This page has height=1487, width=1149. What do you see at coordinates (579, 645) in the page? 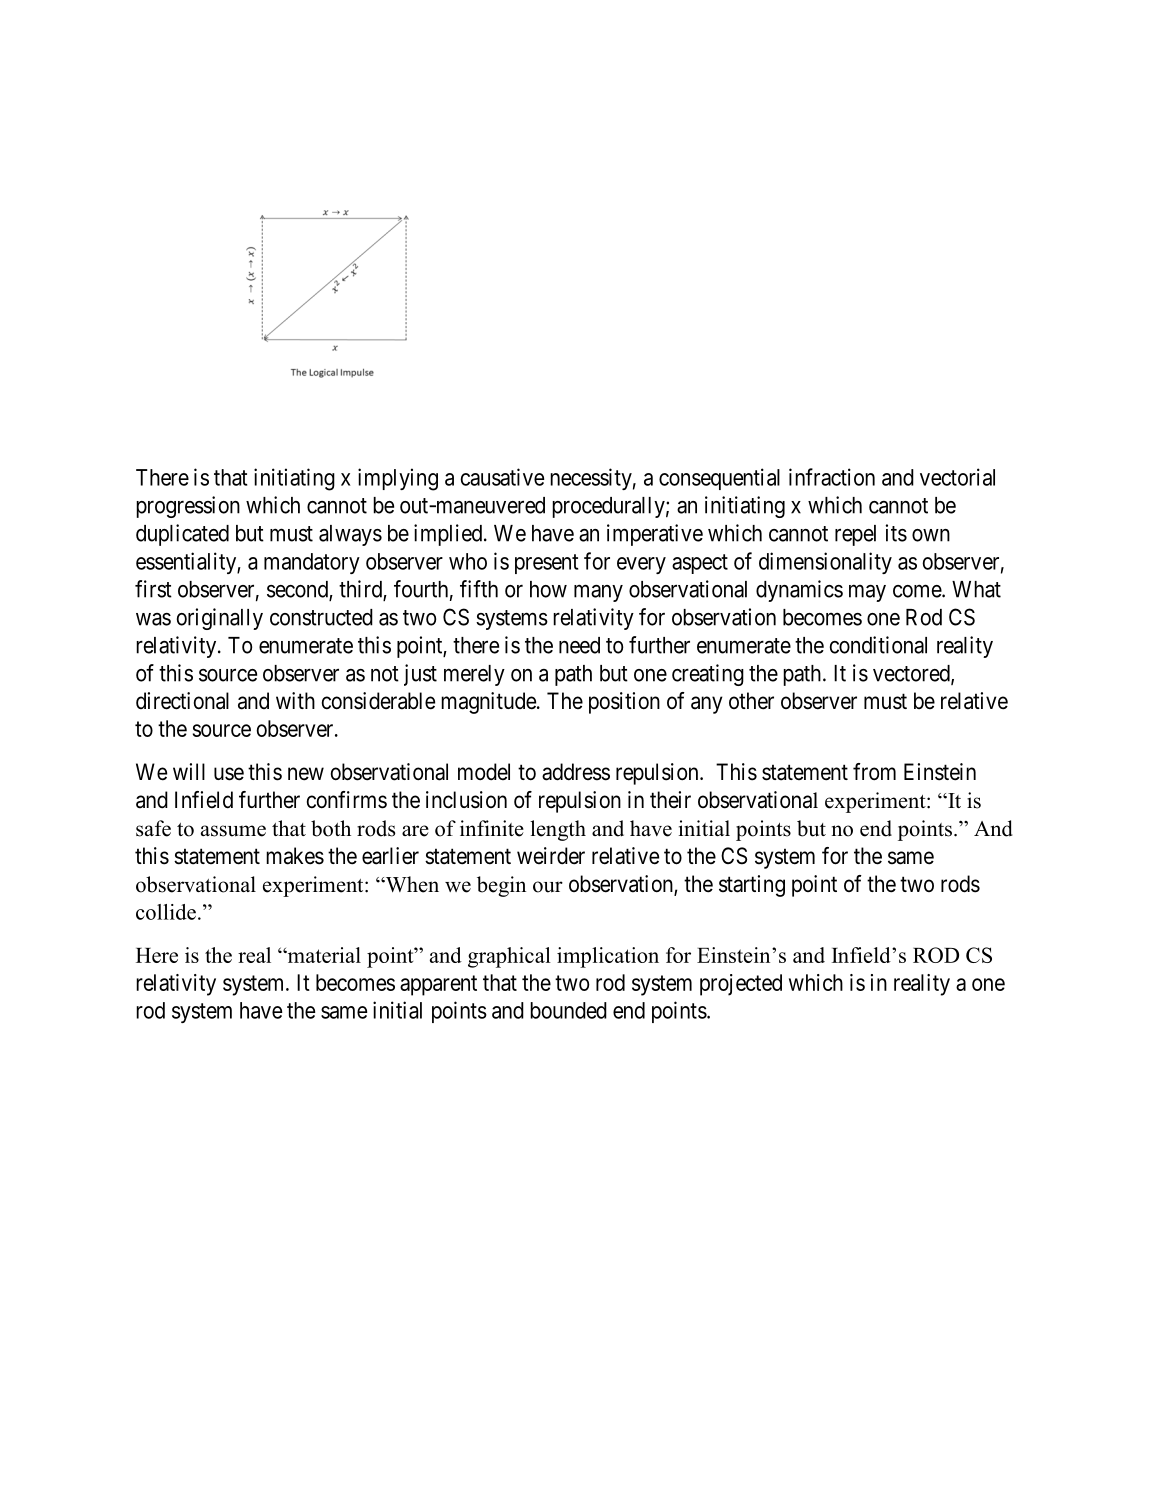
I see `need` at bounding box center [579, 645].
